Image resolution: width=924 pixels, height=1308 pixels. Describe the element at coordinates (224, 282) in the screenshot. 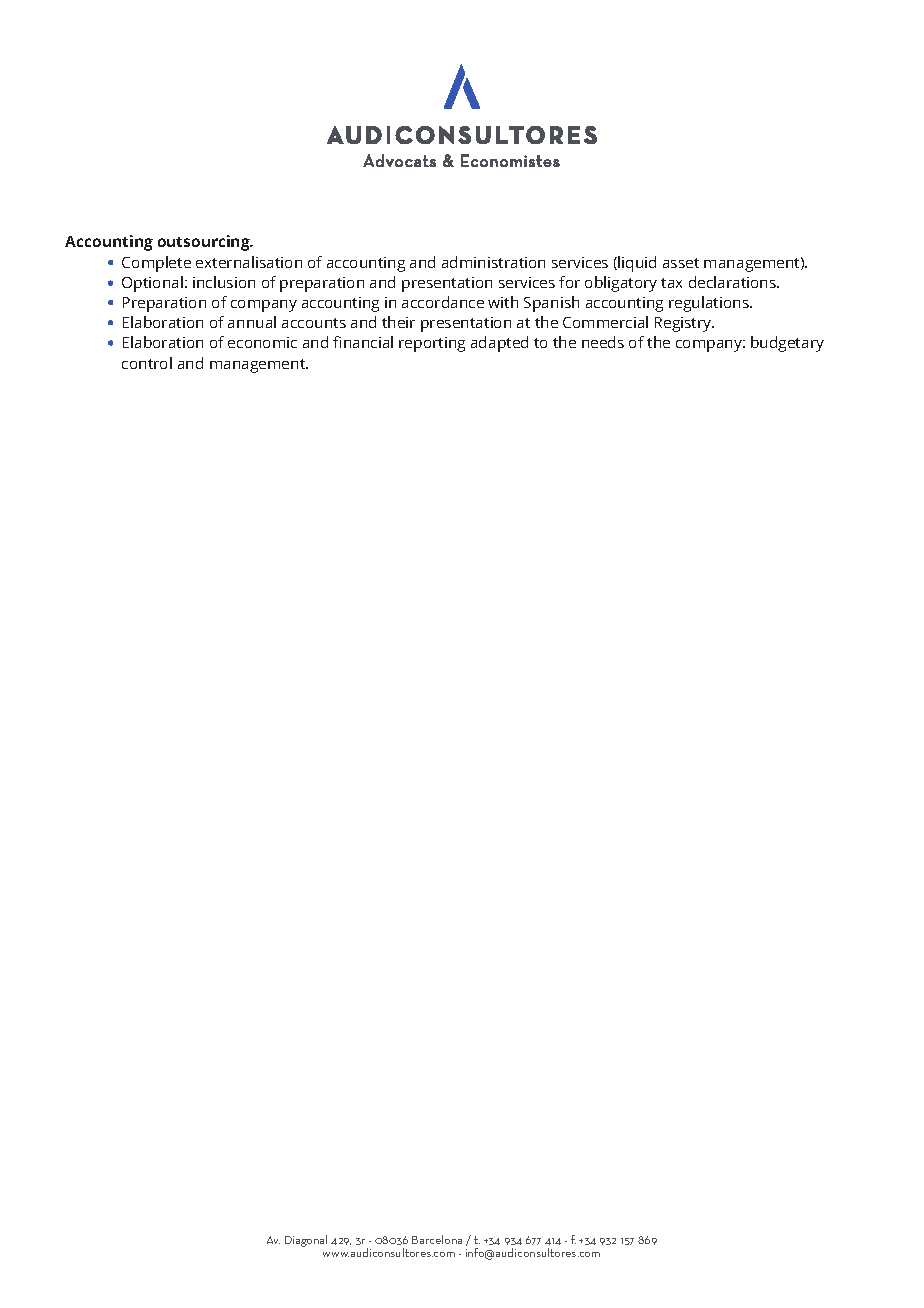

I see `inclusion` at that location.
